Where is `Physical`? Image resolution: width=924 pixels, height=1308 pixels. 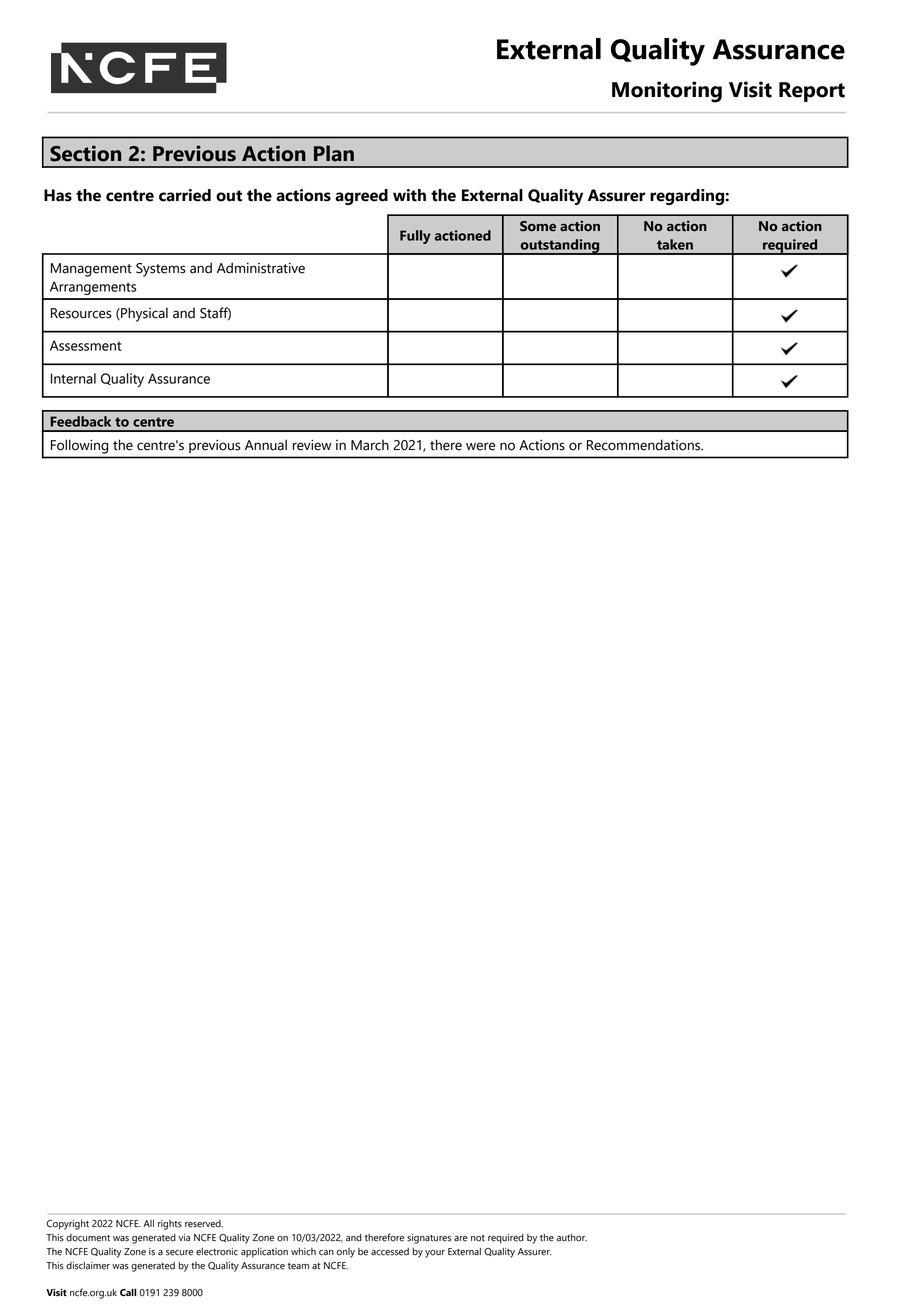
Physical is located at coordinates (143, 314).
